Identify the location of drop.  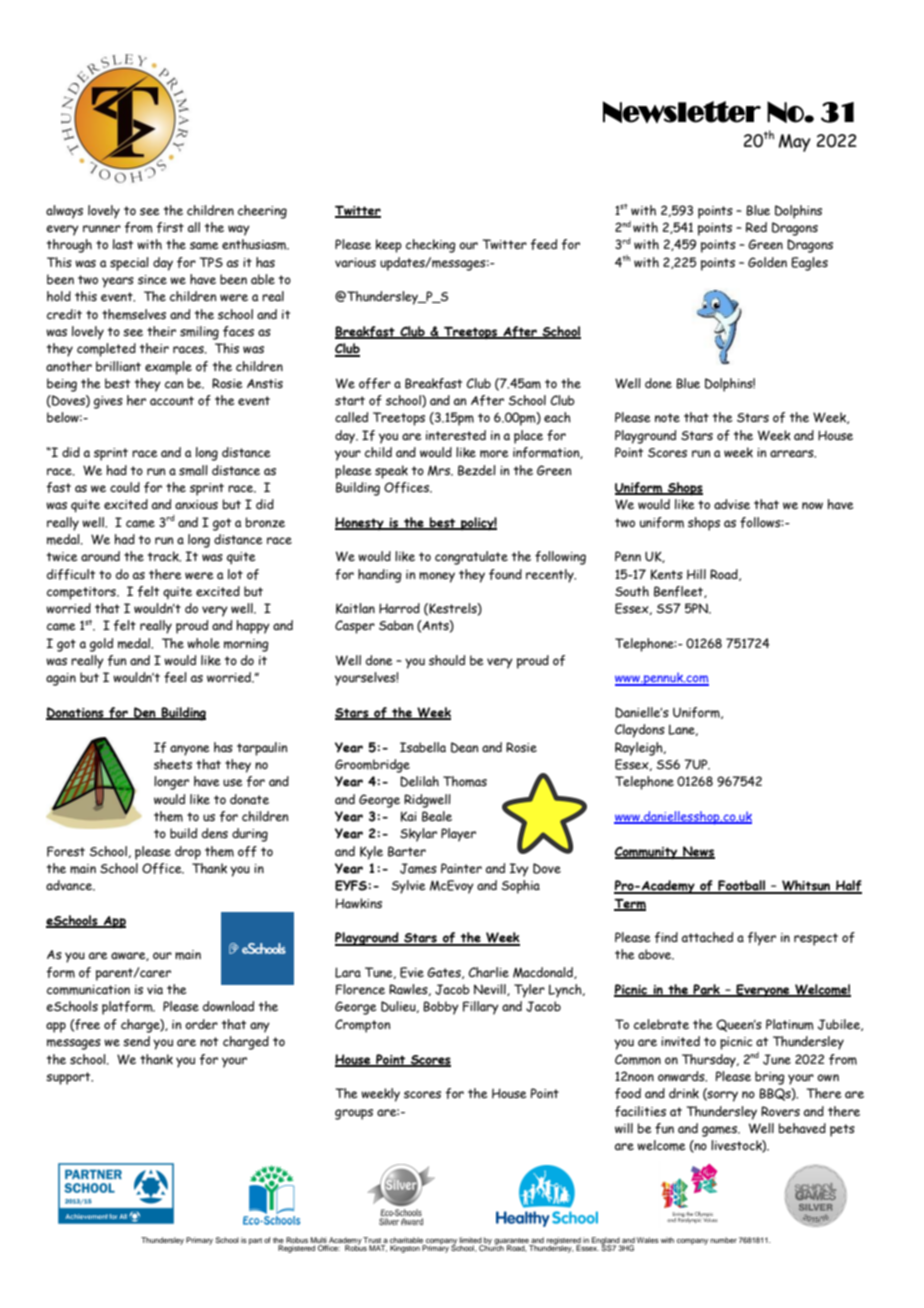
(188, 853).
